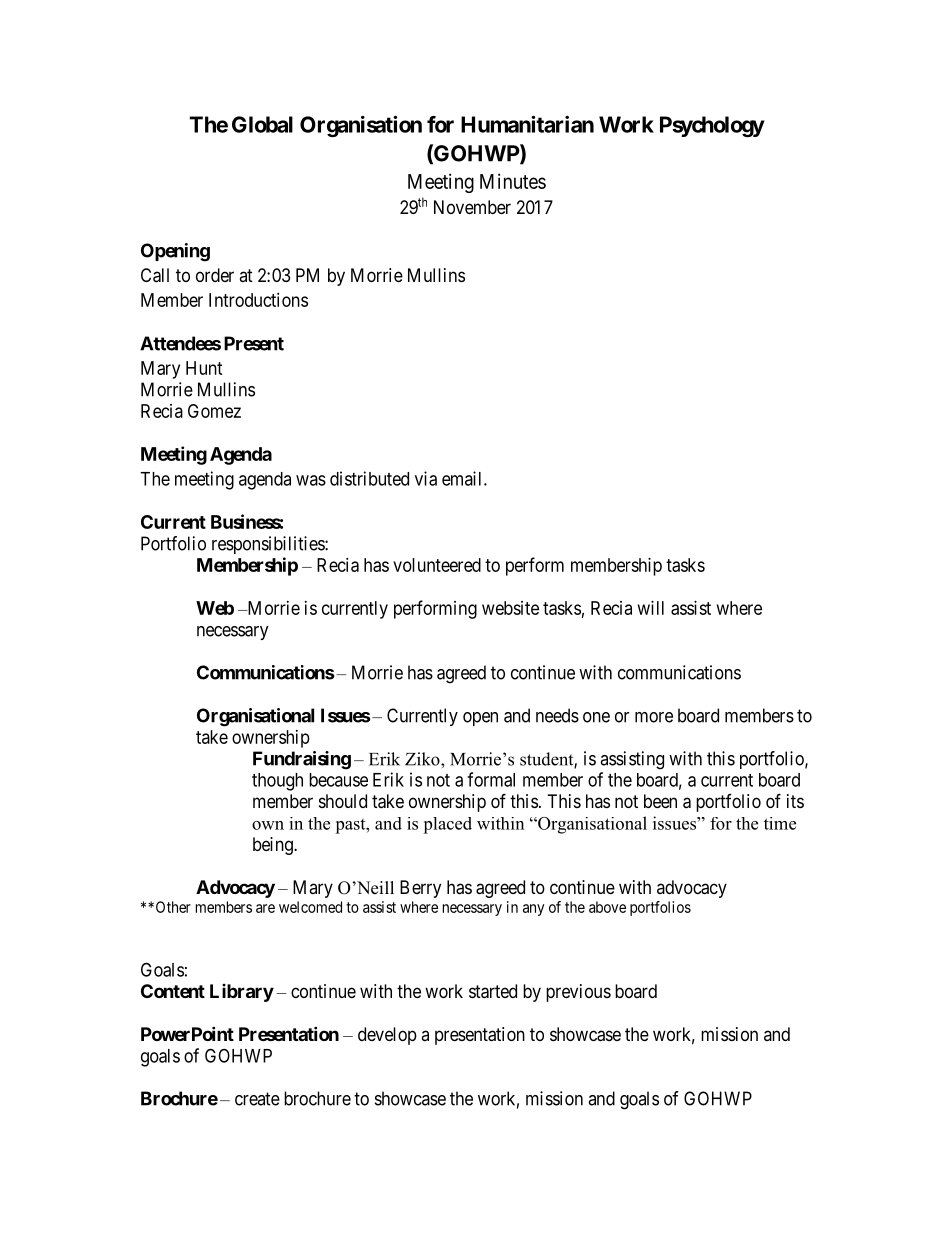 Image resolution: width=952 pixels, height=1233 pixels. Describe the element at coordinates (447, 825) in the page. I see `placed` at that location.
